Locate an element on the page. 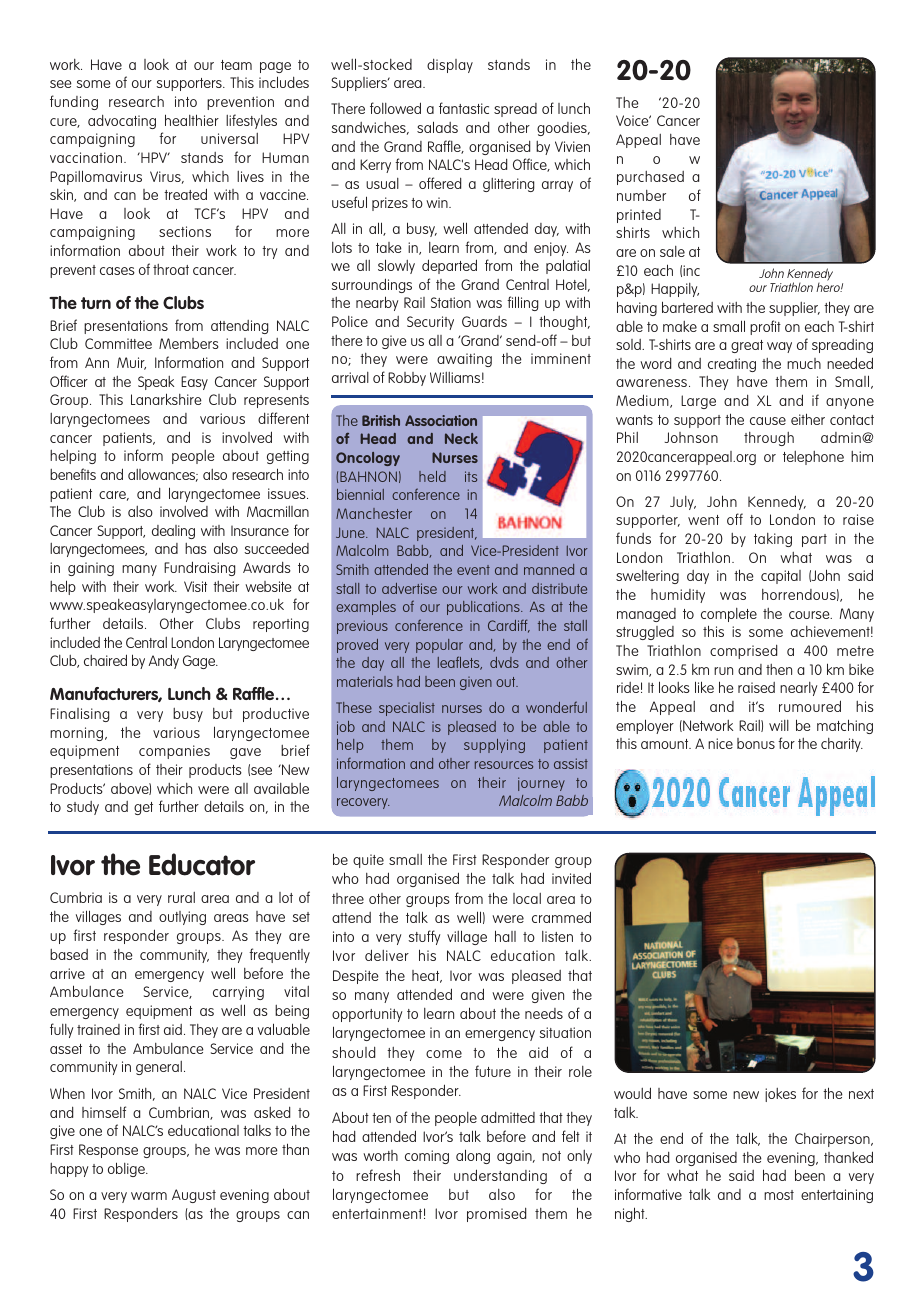  purchased is located at coordinates (650, 178).
